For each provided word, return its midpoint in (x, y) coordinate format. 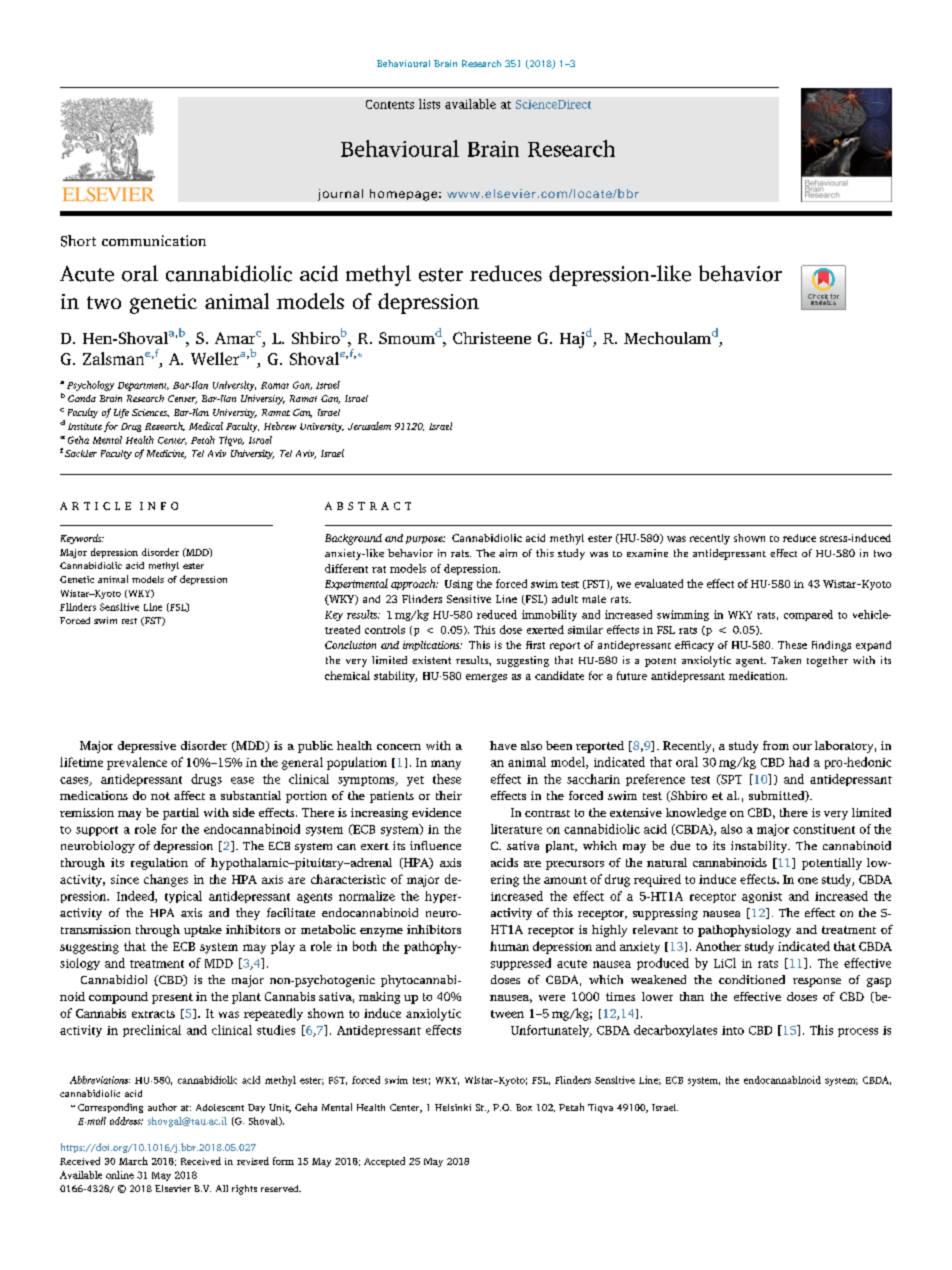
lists (429, 104)
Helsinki (453, 1107)
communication (154, 240)
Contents (390, 104)
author (162, 1107)
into (733, 1030)
